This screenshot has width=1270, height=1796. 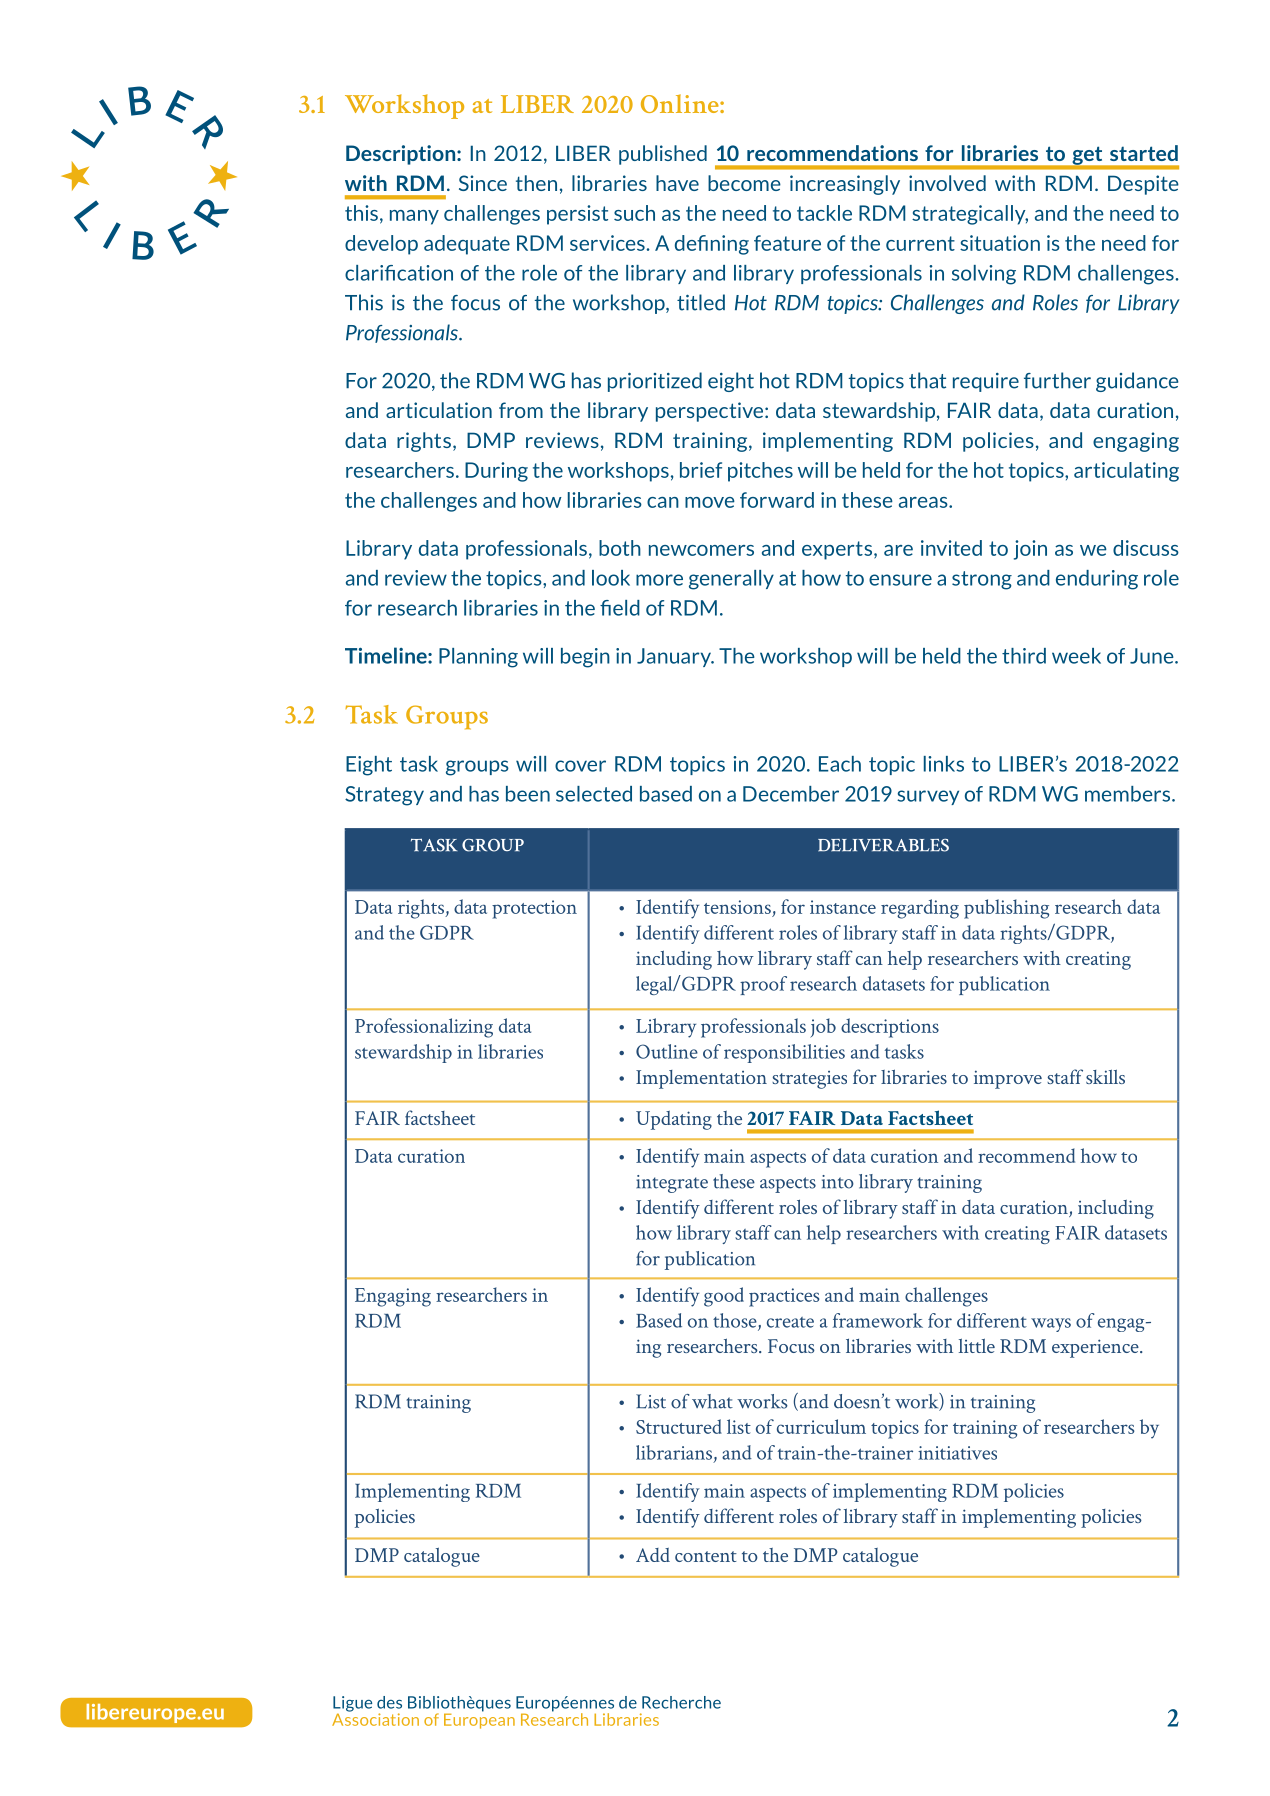 I want to click on started, so click(x=1144, y=153).
